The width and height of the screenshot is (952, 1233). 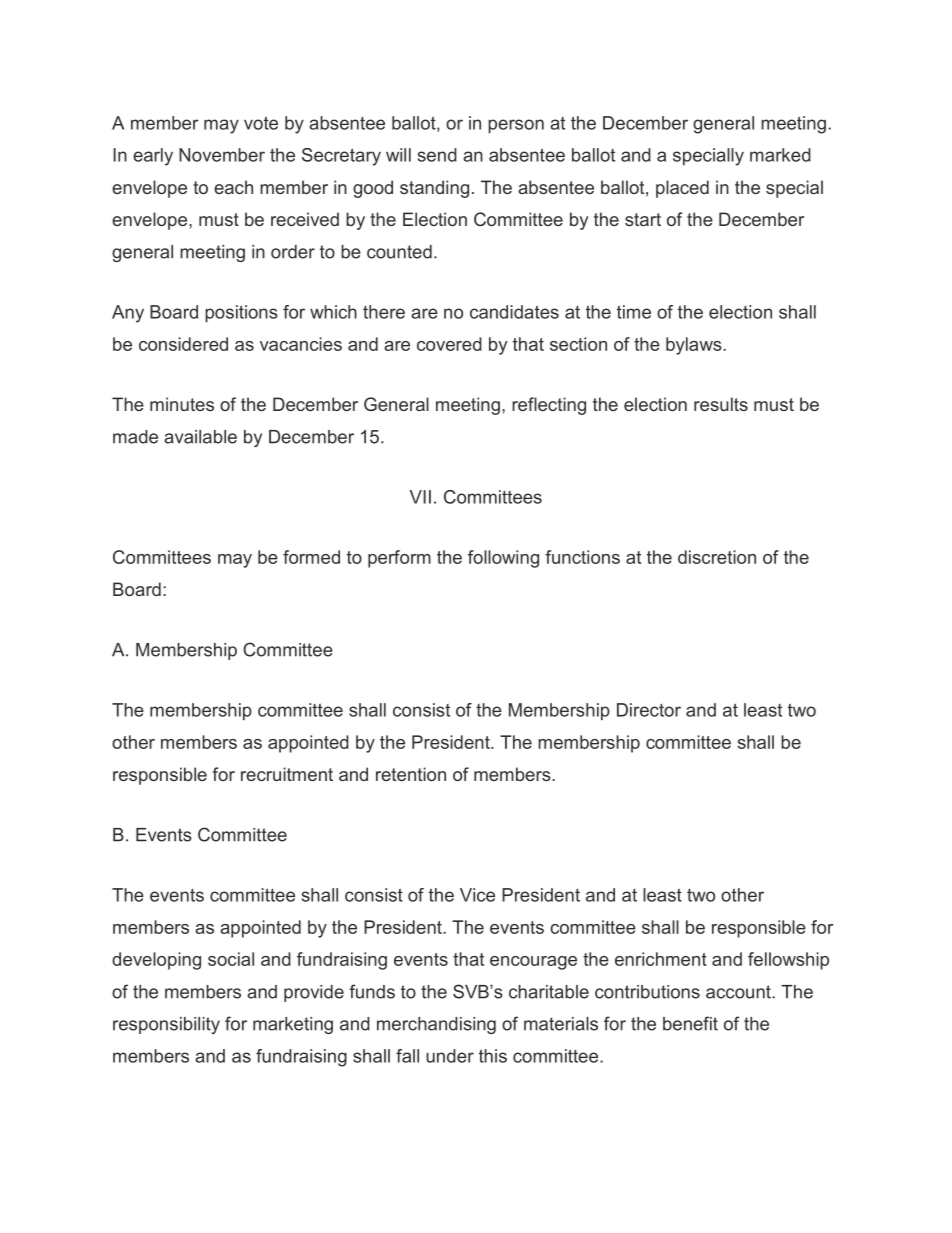 What do you see at coordinates (437, 155) in the screenshot?
I see `send` at bounding box center [437, 155].
